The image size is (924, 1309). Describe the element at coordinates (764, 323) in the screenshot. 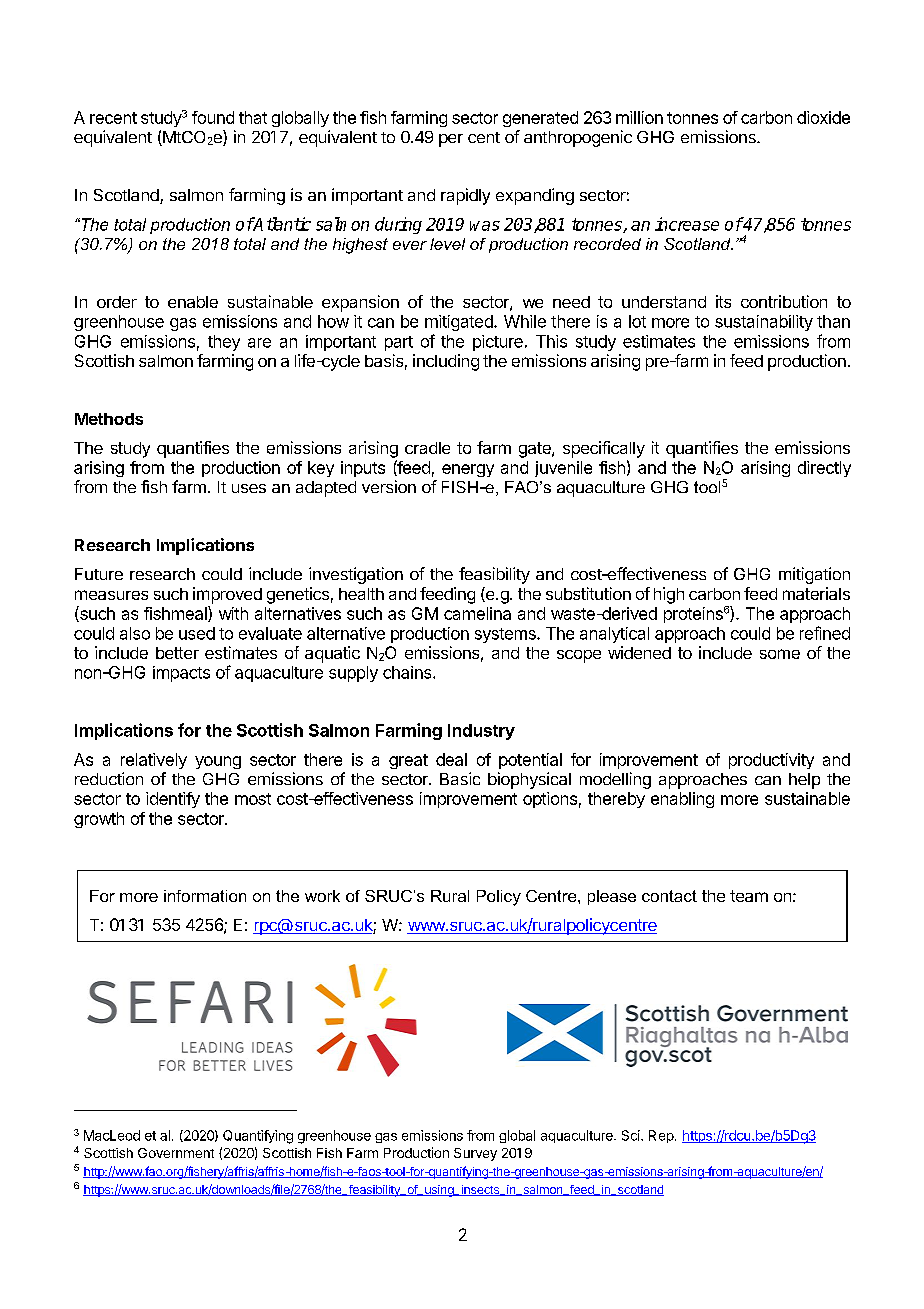

I see `sustainability` at that location.
